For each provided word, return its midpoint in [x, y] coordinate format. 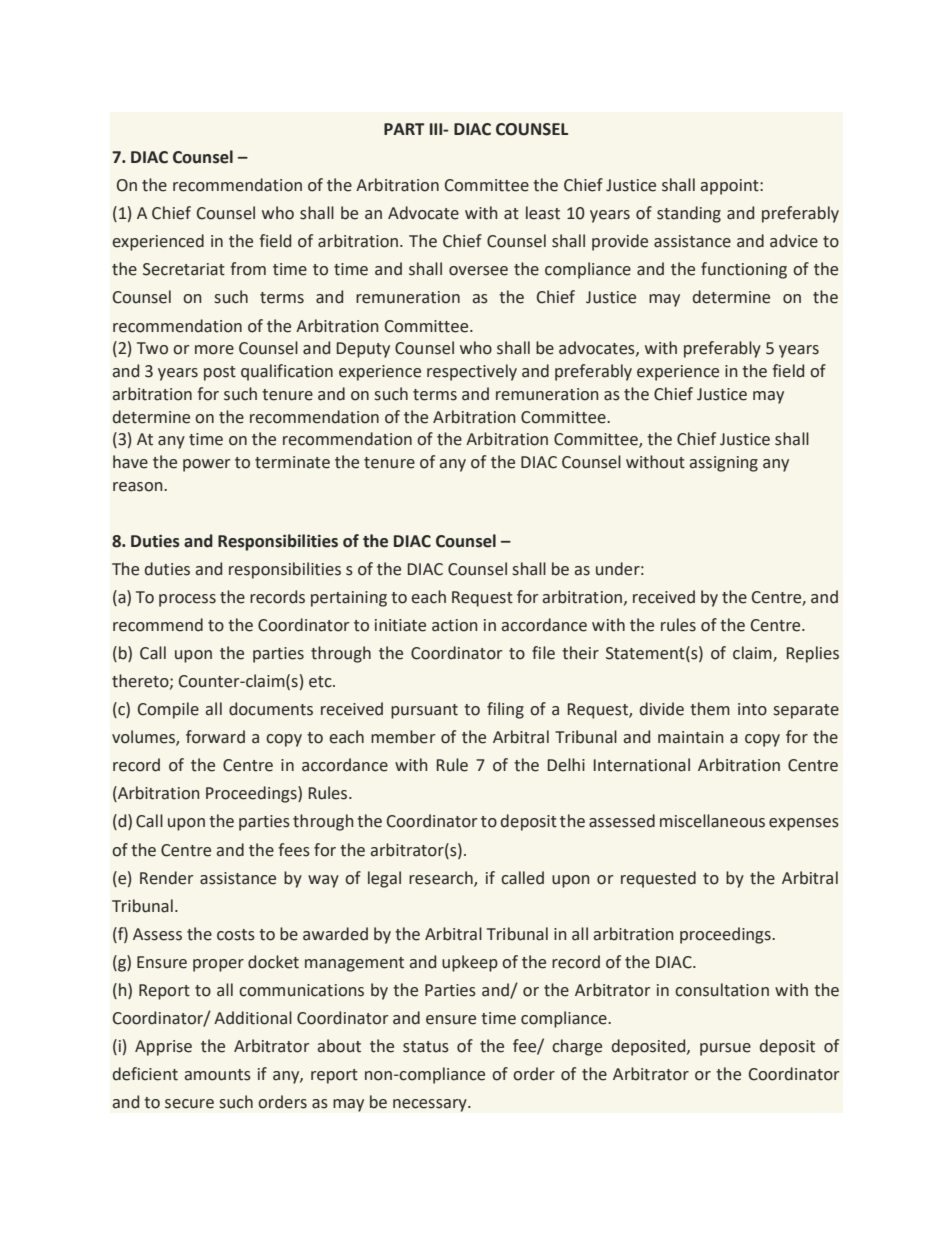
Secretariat [184, 269]
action [454, 625]
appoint [731, 187]
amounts [218, 1075]
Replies [813, 654]
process [187, 600]
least [543, 213]
